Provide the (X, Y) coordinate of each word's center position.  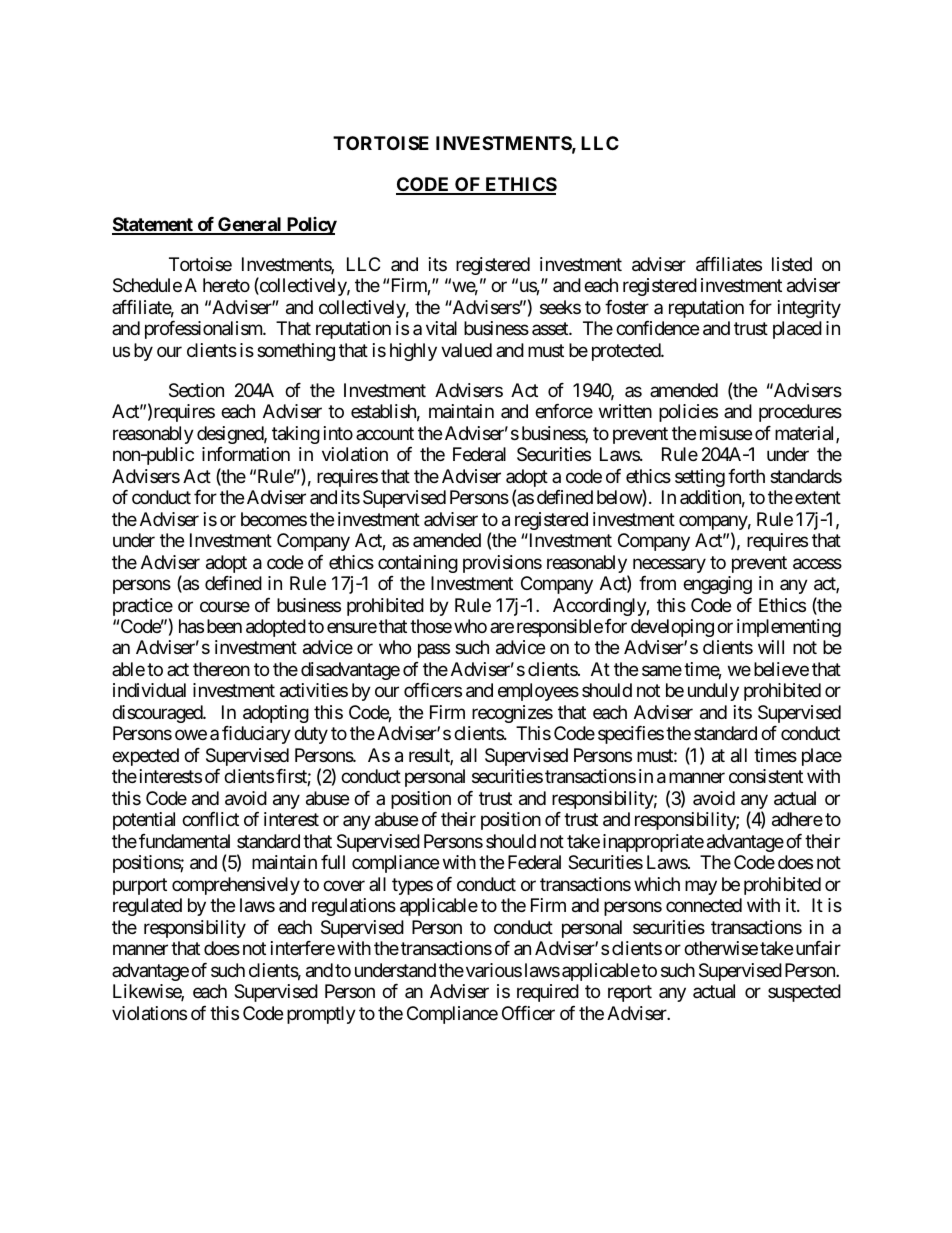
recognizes (512, 714)
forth (746, 476)
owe (191, 735)
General (250, 225)
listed (792, 264)
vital (441, 328)
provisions (502, 564)
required (548, 993)
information (246, 454)
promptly (321, 1015)
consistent (766, 776)
